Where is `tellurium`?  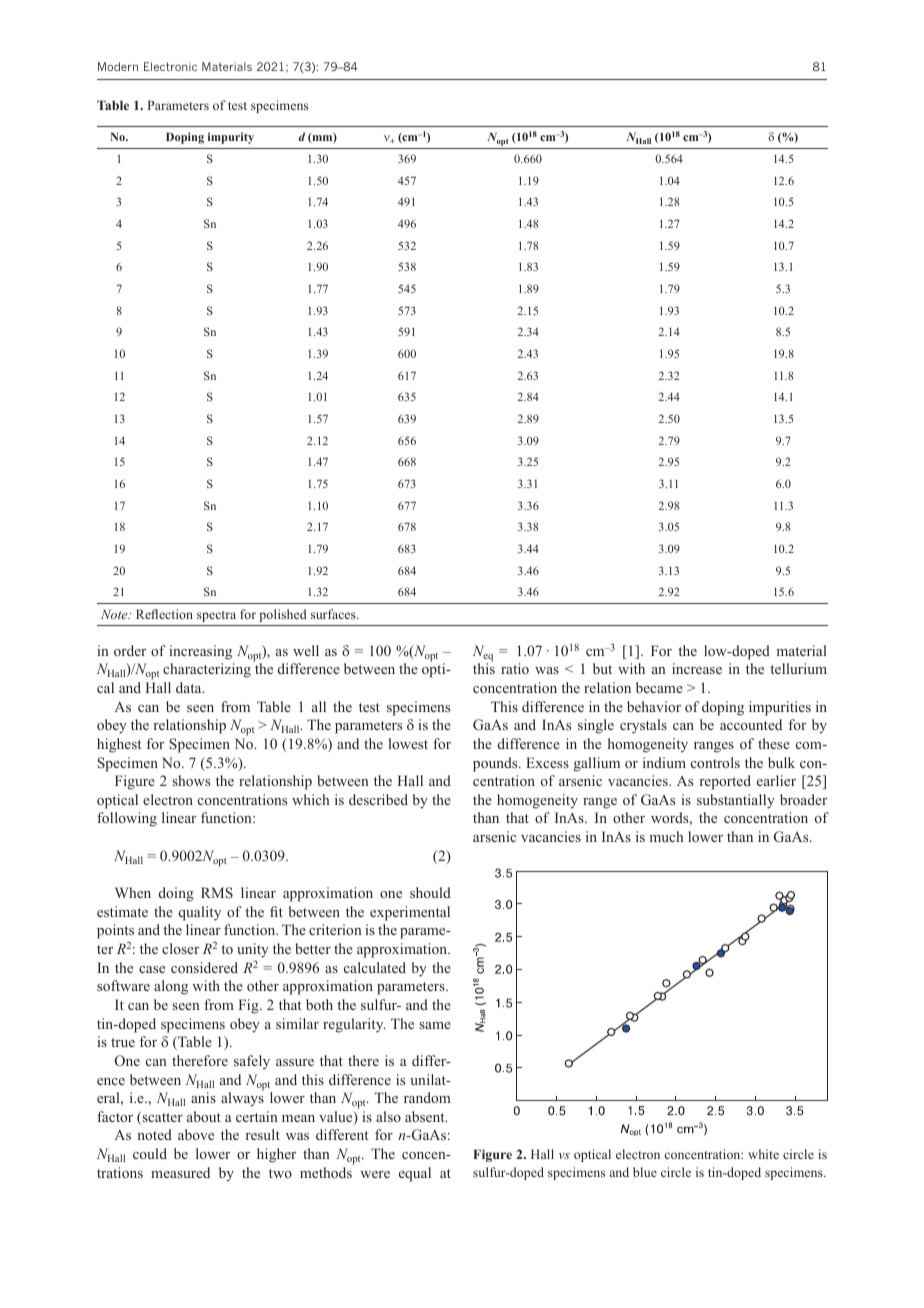
tellurium is located at coordinates (798, 668).
